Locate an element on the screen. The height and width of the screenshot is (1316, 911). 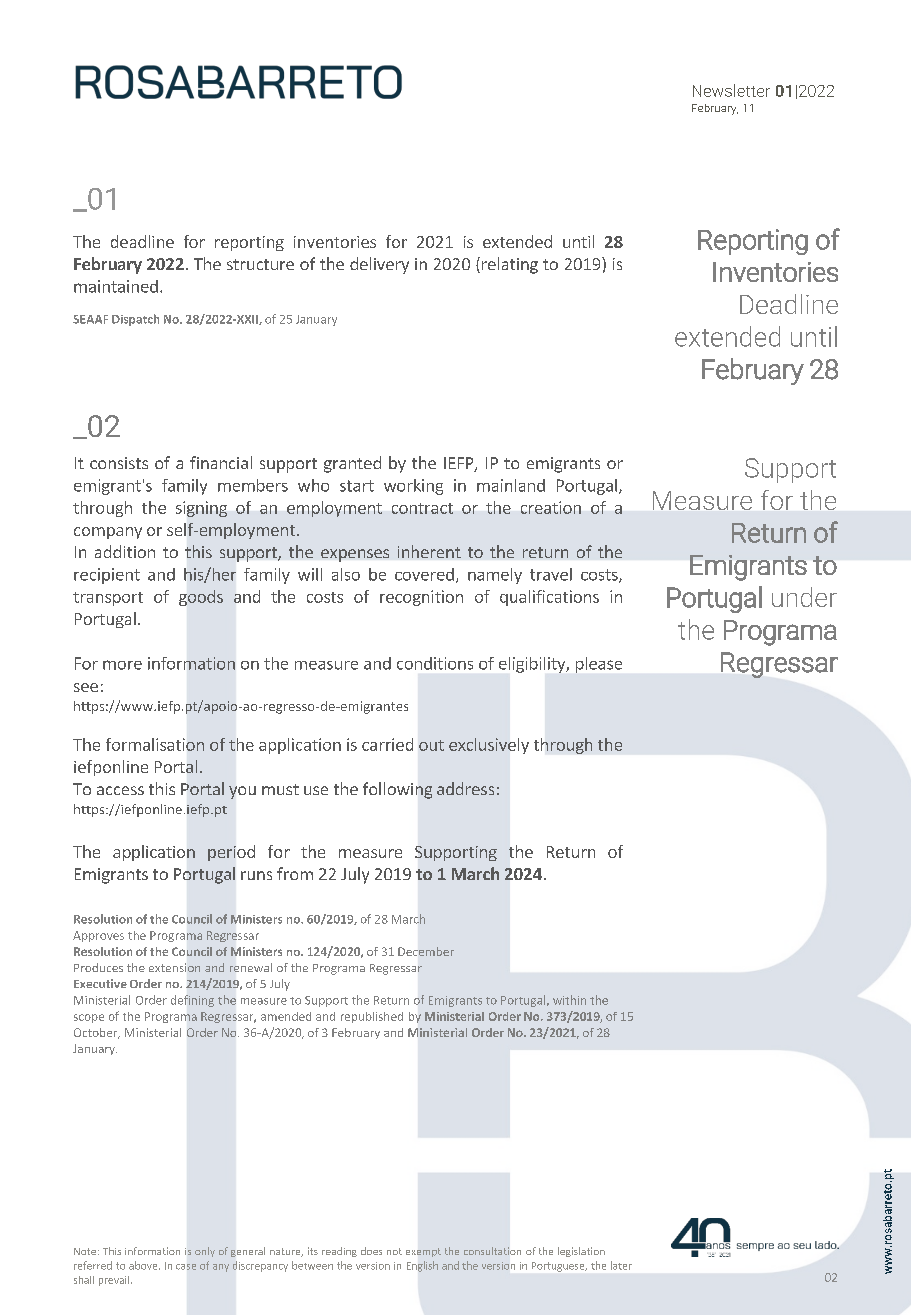
please is located at coordinates (599, 665).
